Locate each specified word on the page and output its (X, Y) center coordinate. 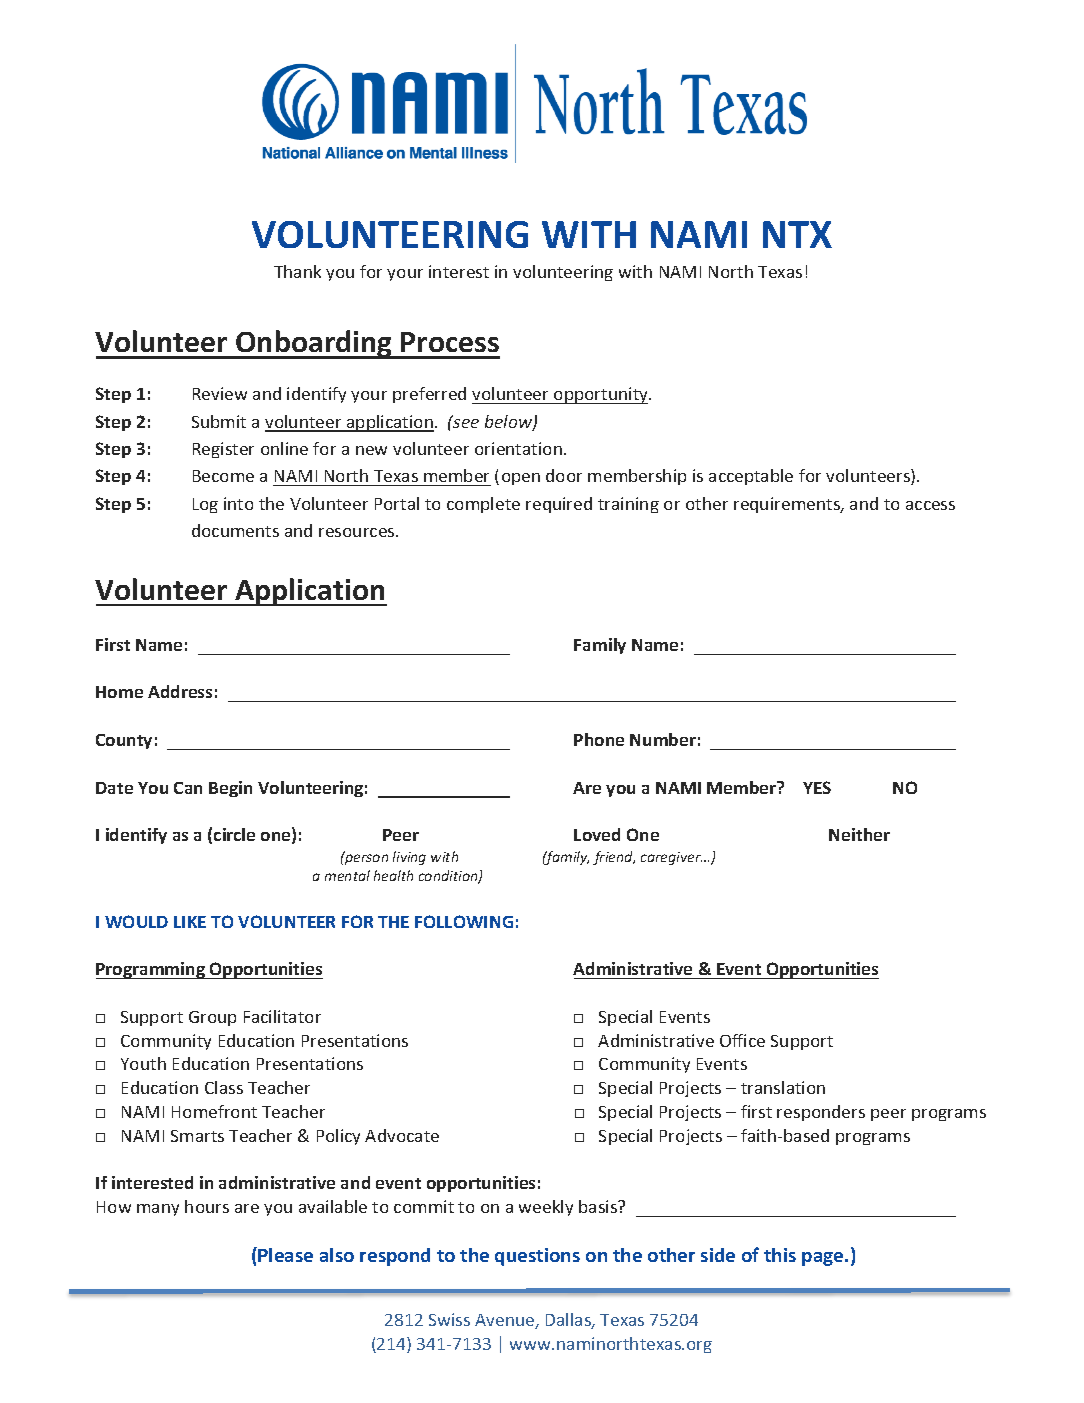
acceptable (751, 477)
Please (285, 1255)
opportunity (601, 395)
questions (537, 1257)
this (780, 1255)
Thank (297, 271)
